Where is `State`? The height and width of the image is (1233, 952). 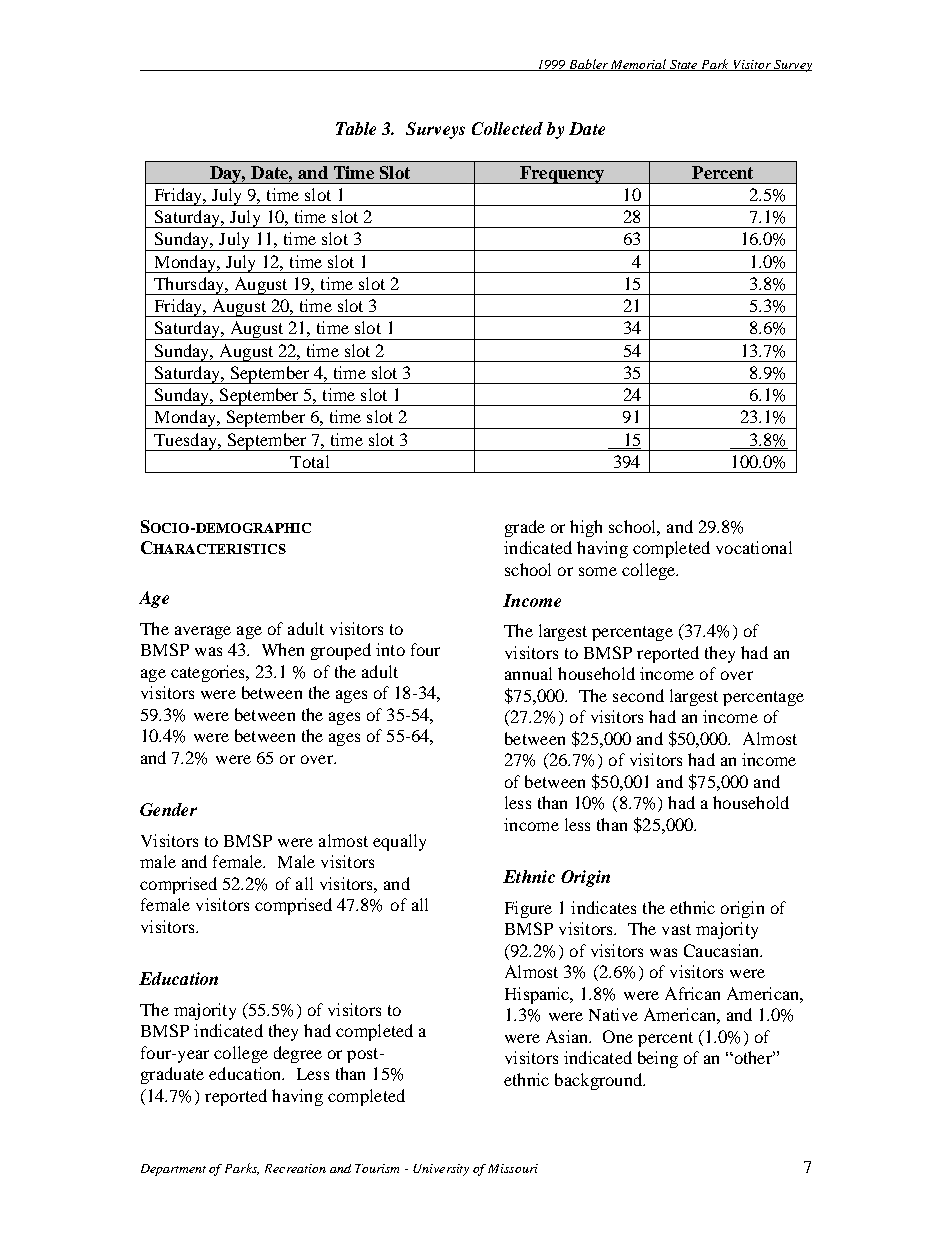
State is located at coordinates (684, 65).
